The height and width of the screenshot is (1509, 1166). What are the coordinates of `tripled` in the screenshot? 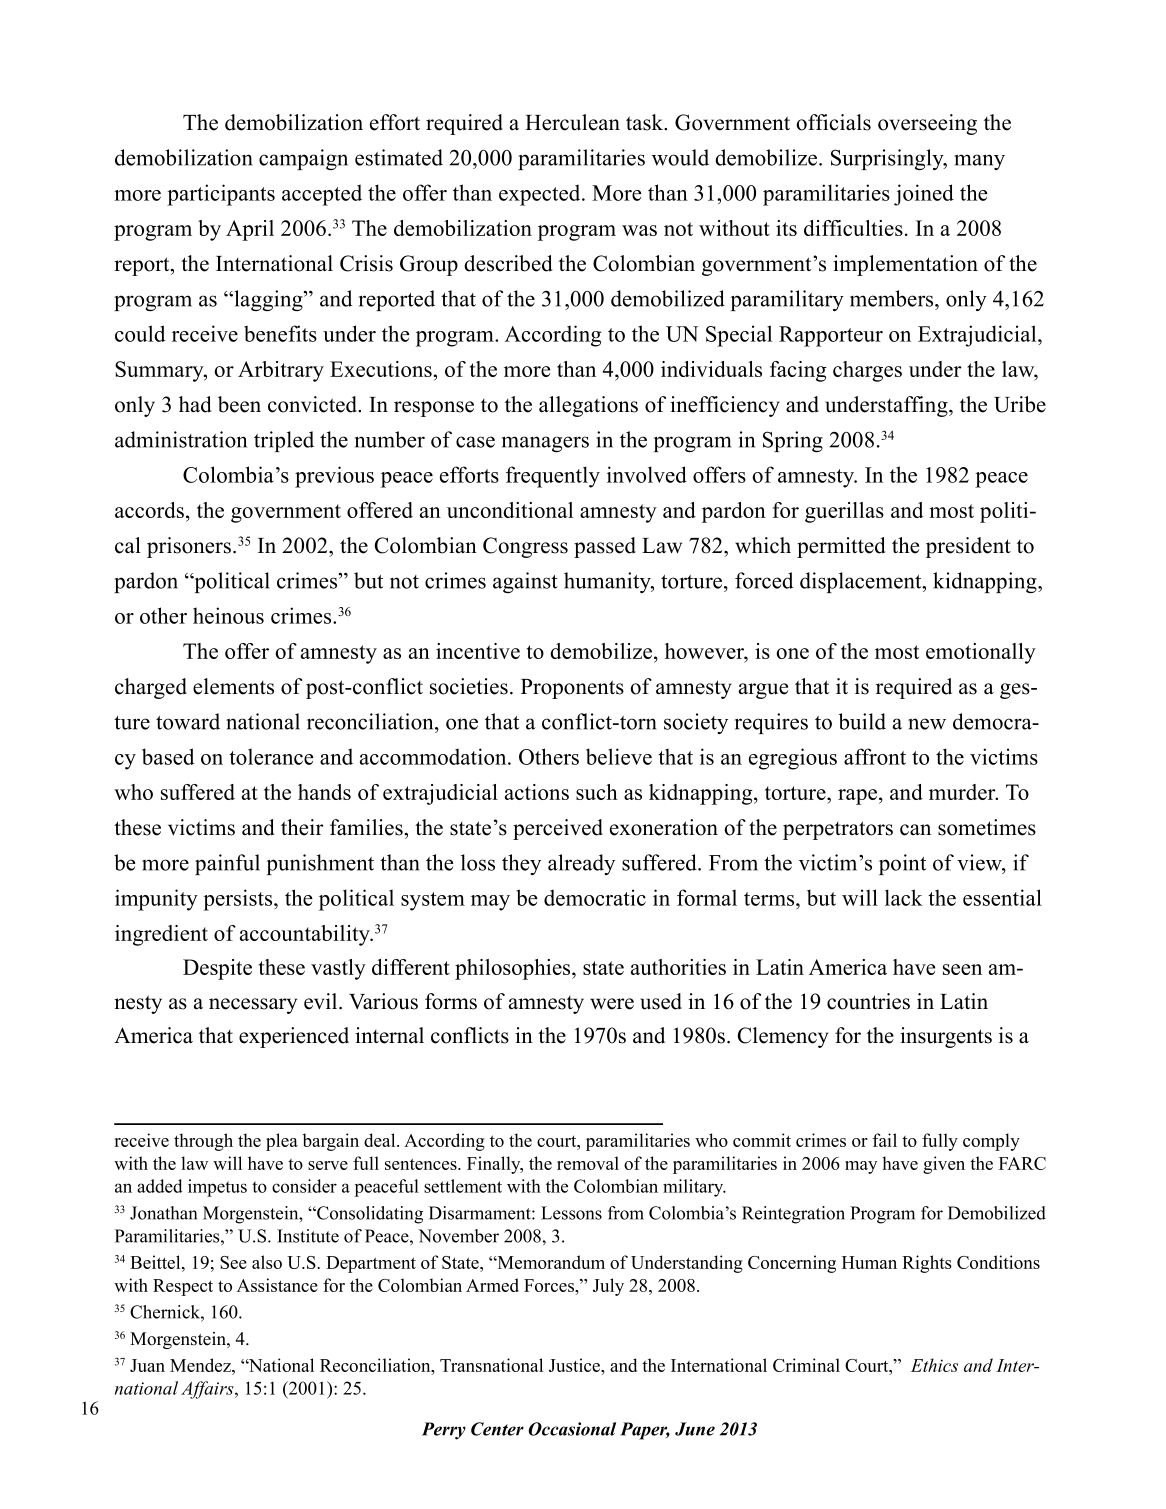 It's located at (284, 441).
